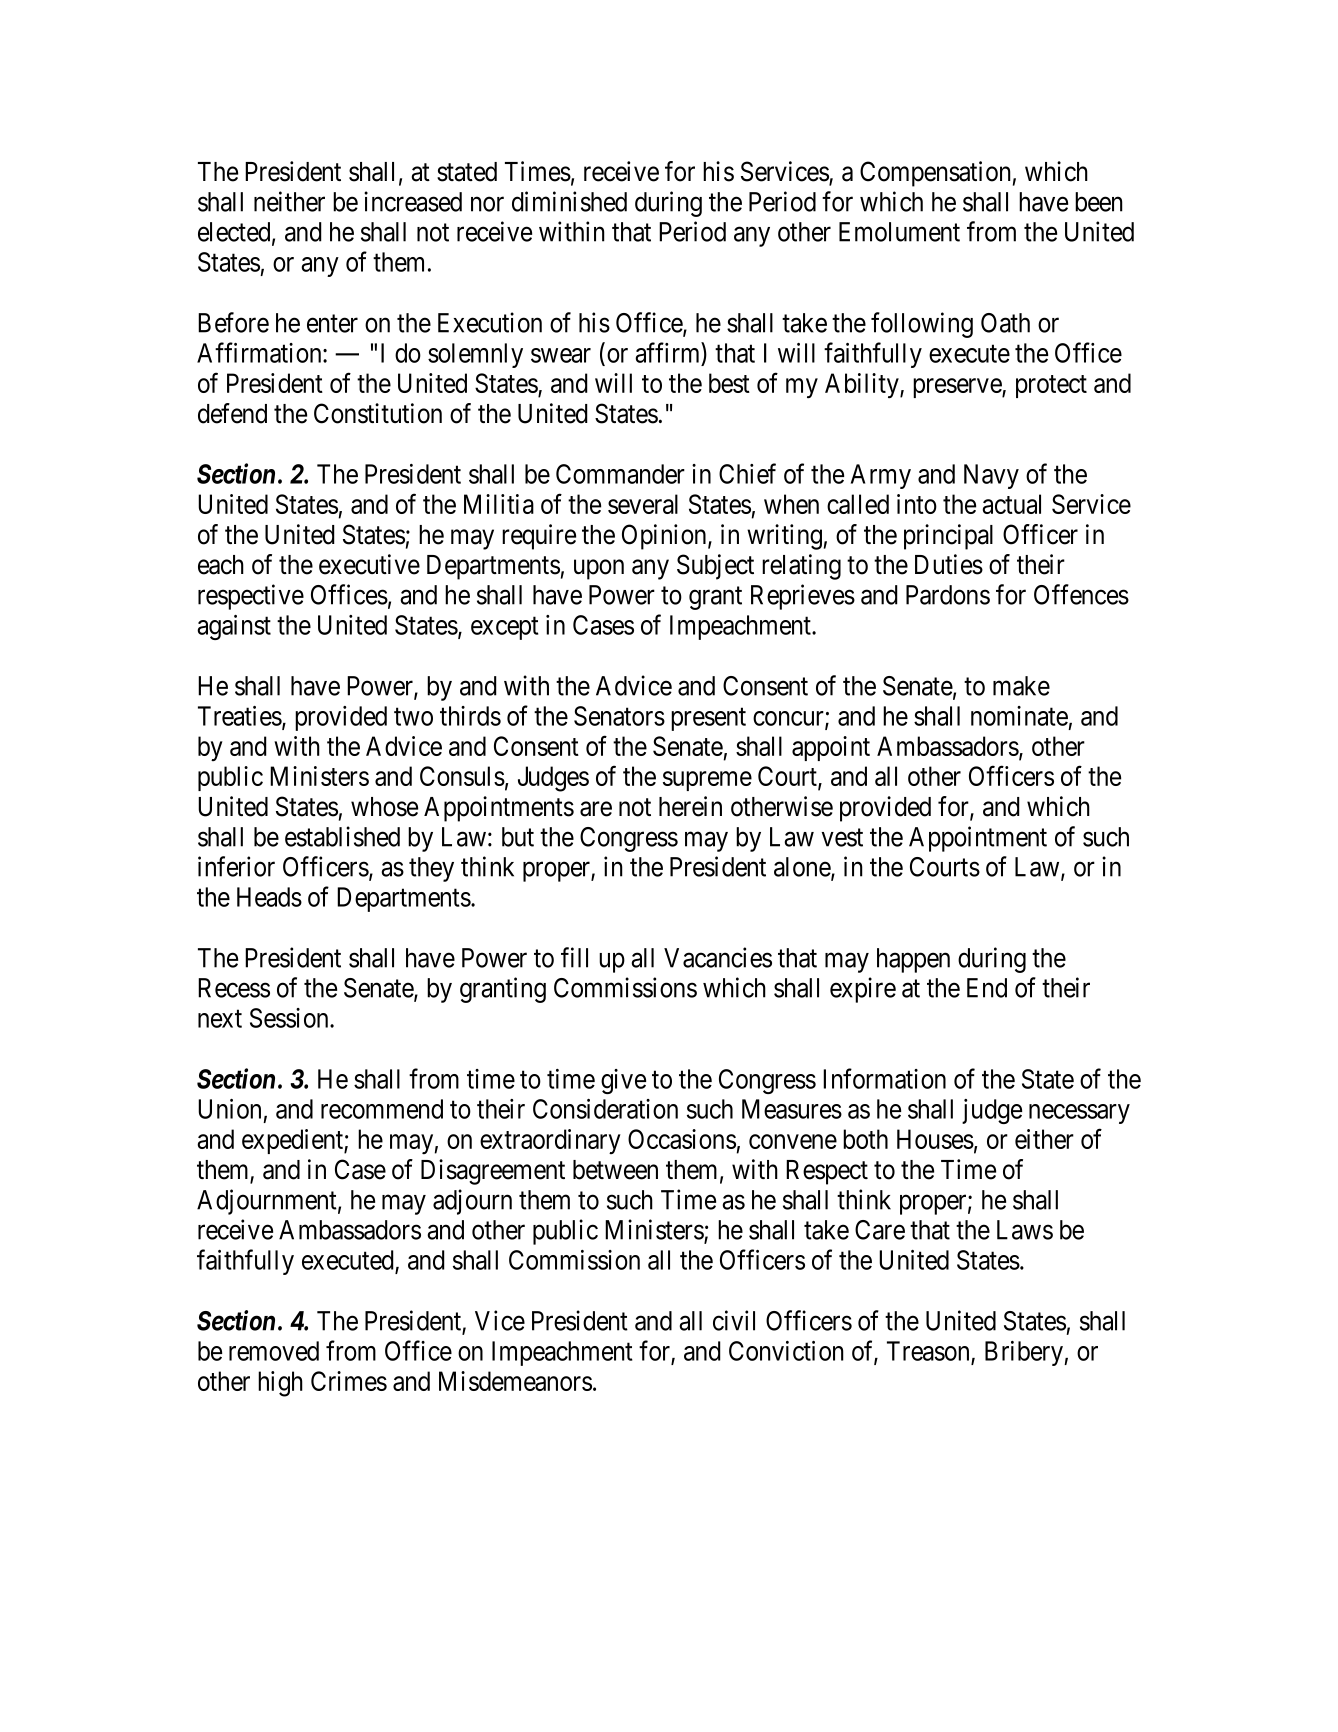  I want to click on give, so click(623, 1081).
